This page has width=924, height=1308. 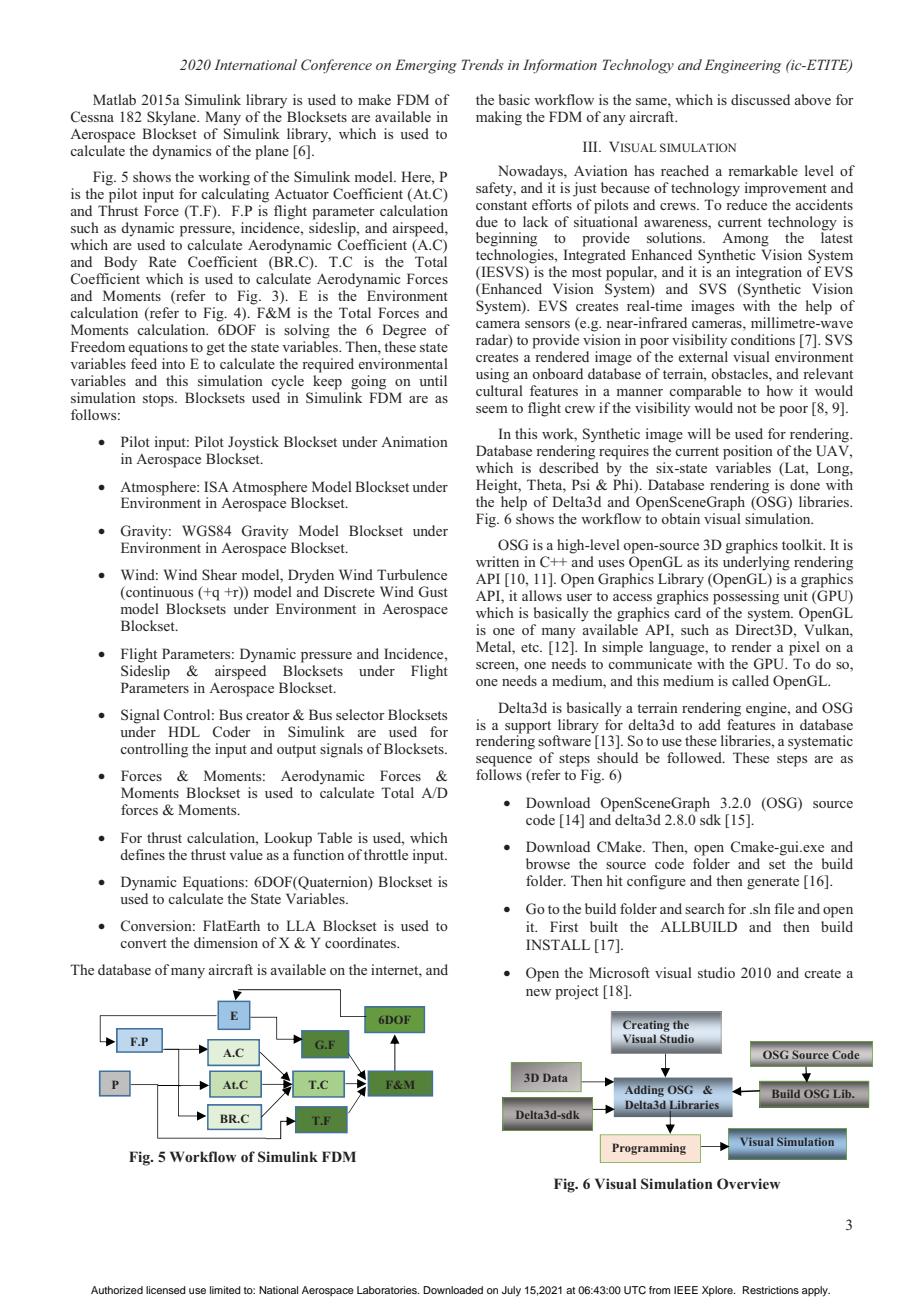 What do you see at coordinates (511, 1291) in the page?
I see `July` at bounding box center [511, 1291].
